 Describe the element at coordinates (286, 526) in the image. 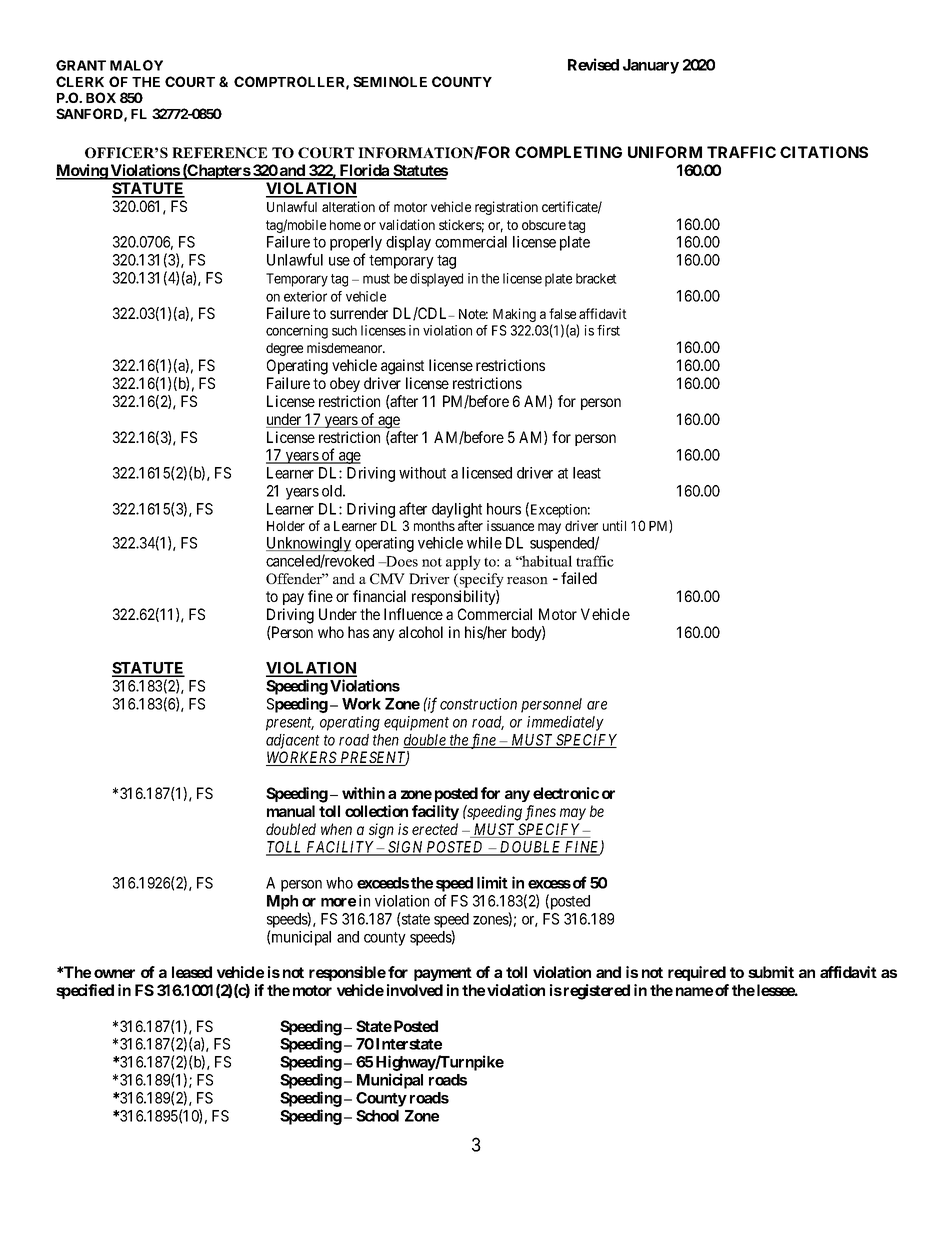

I see `Holder` at that location.
